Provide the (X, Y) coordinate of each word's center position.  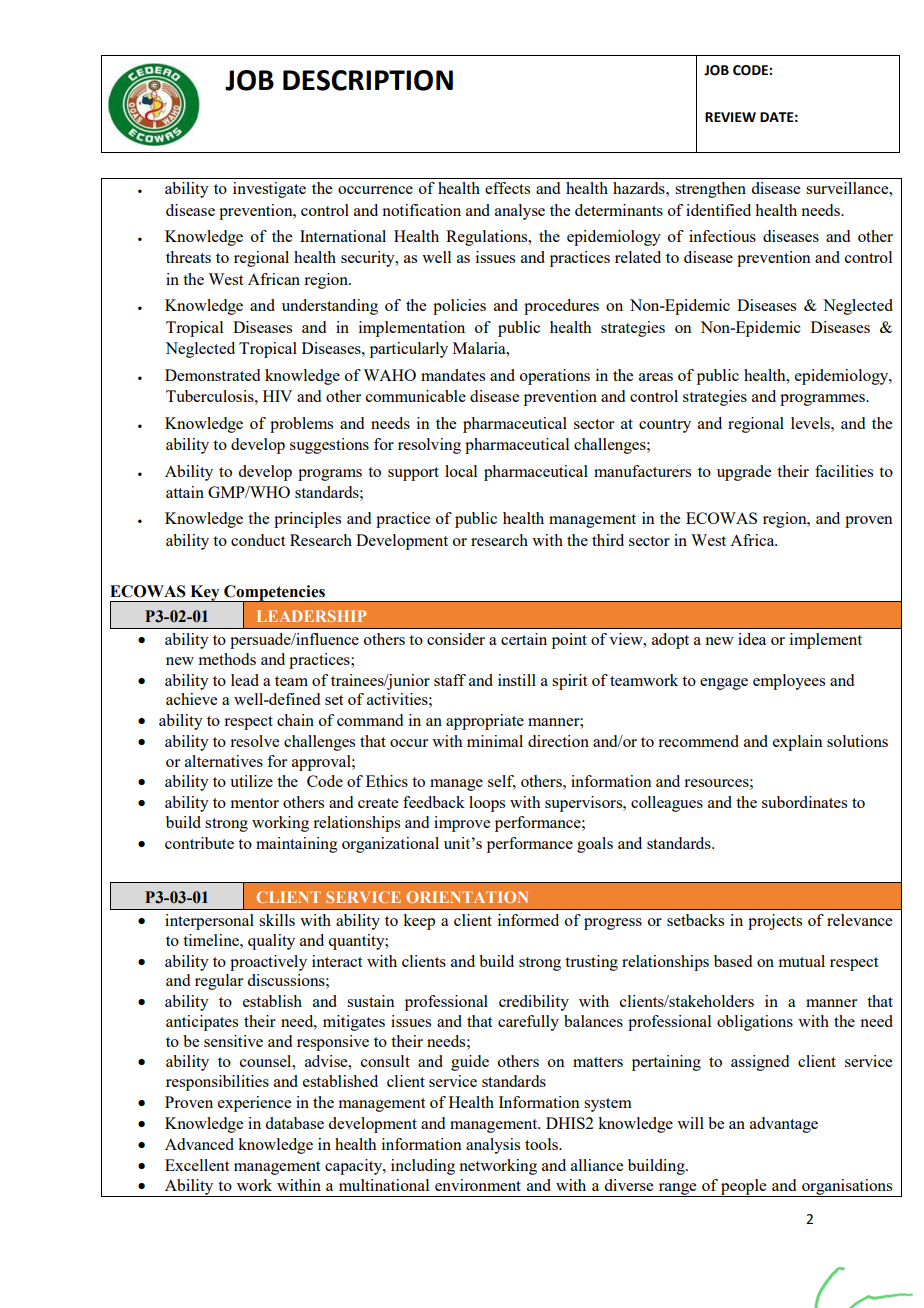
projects (775, 922)
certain (524, 639)
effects (507, 188)
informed (528, 920)
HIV (277, 396)
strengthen (710, 190)
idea (752, 639)
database (294, 1123)
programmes (823, 400)
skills (277, 920)
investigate (269, 190)
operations (555, 377)
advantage (784, 1125)
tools (542, 1144)
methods (227, 659)
